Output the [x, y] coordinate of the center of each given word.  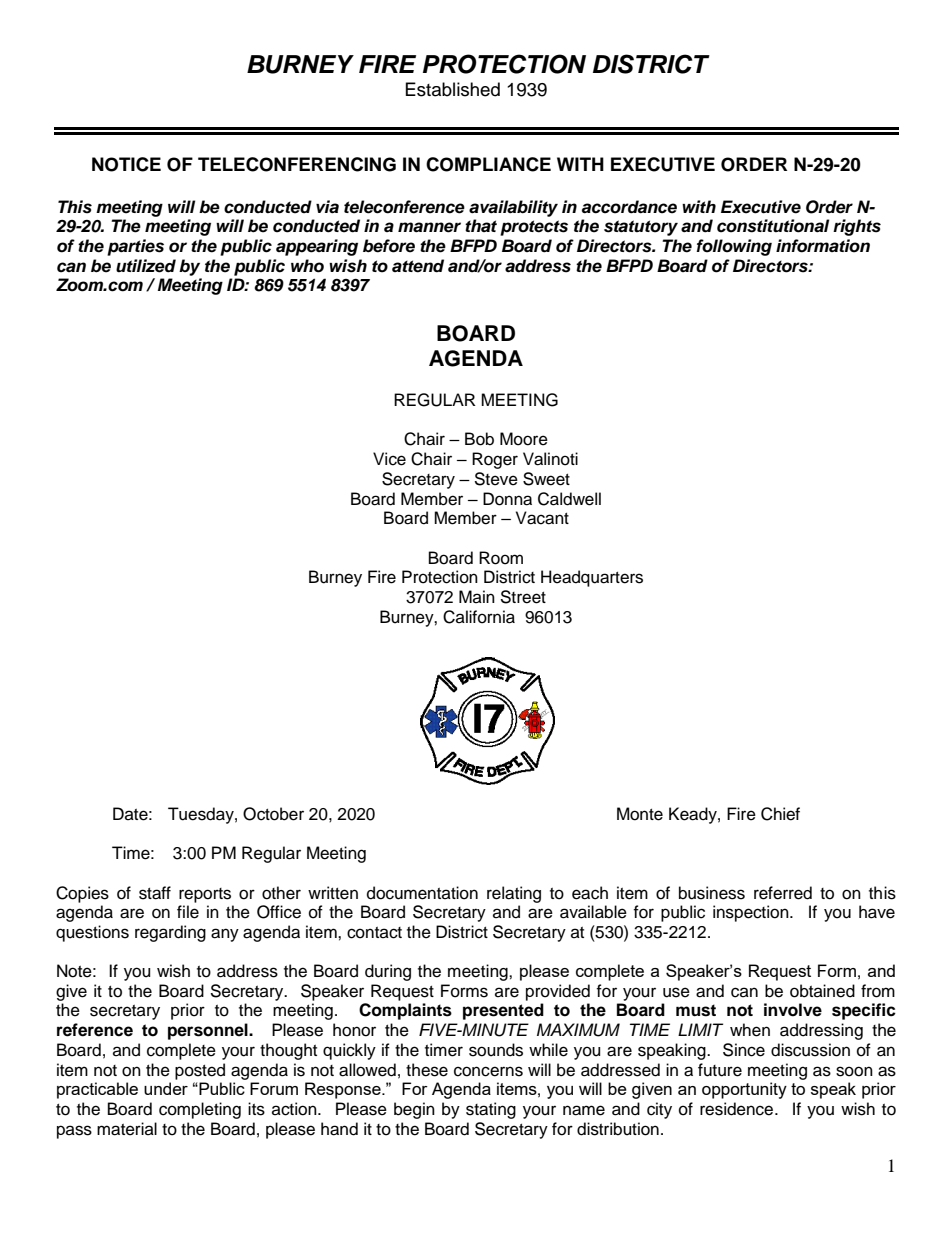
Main [477, 596]
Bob [479, 439]
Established [453, 89]
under [166, 1088]
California [479, 617]
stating [491, 1110]
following [734, 247]
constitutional [773, 226]
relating [514, 894]
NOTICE [126, 164]
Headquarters [592, 578]
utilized [146, 266]
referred [783, 893]
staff [155, 893]
